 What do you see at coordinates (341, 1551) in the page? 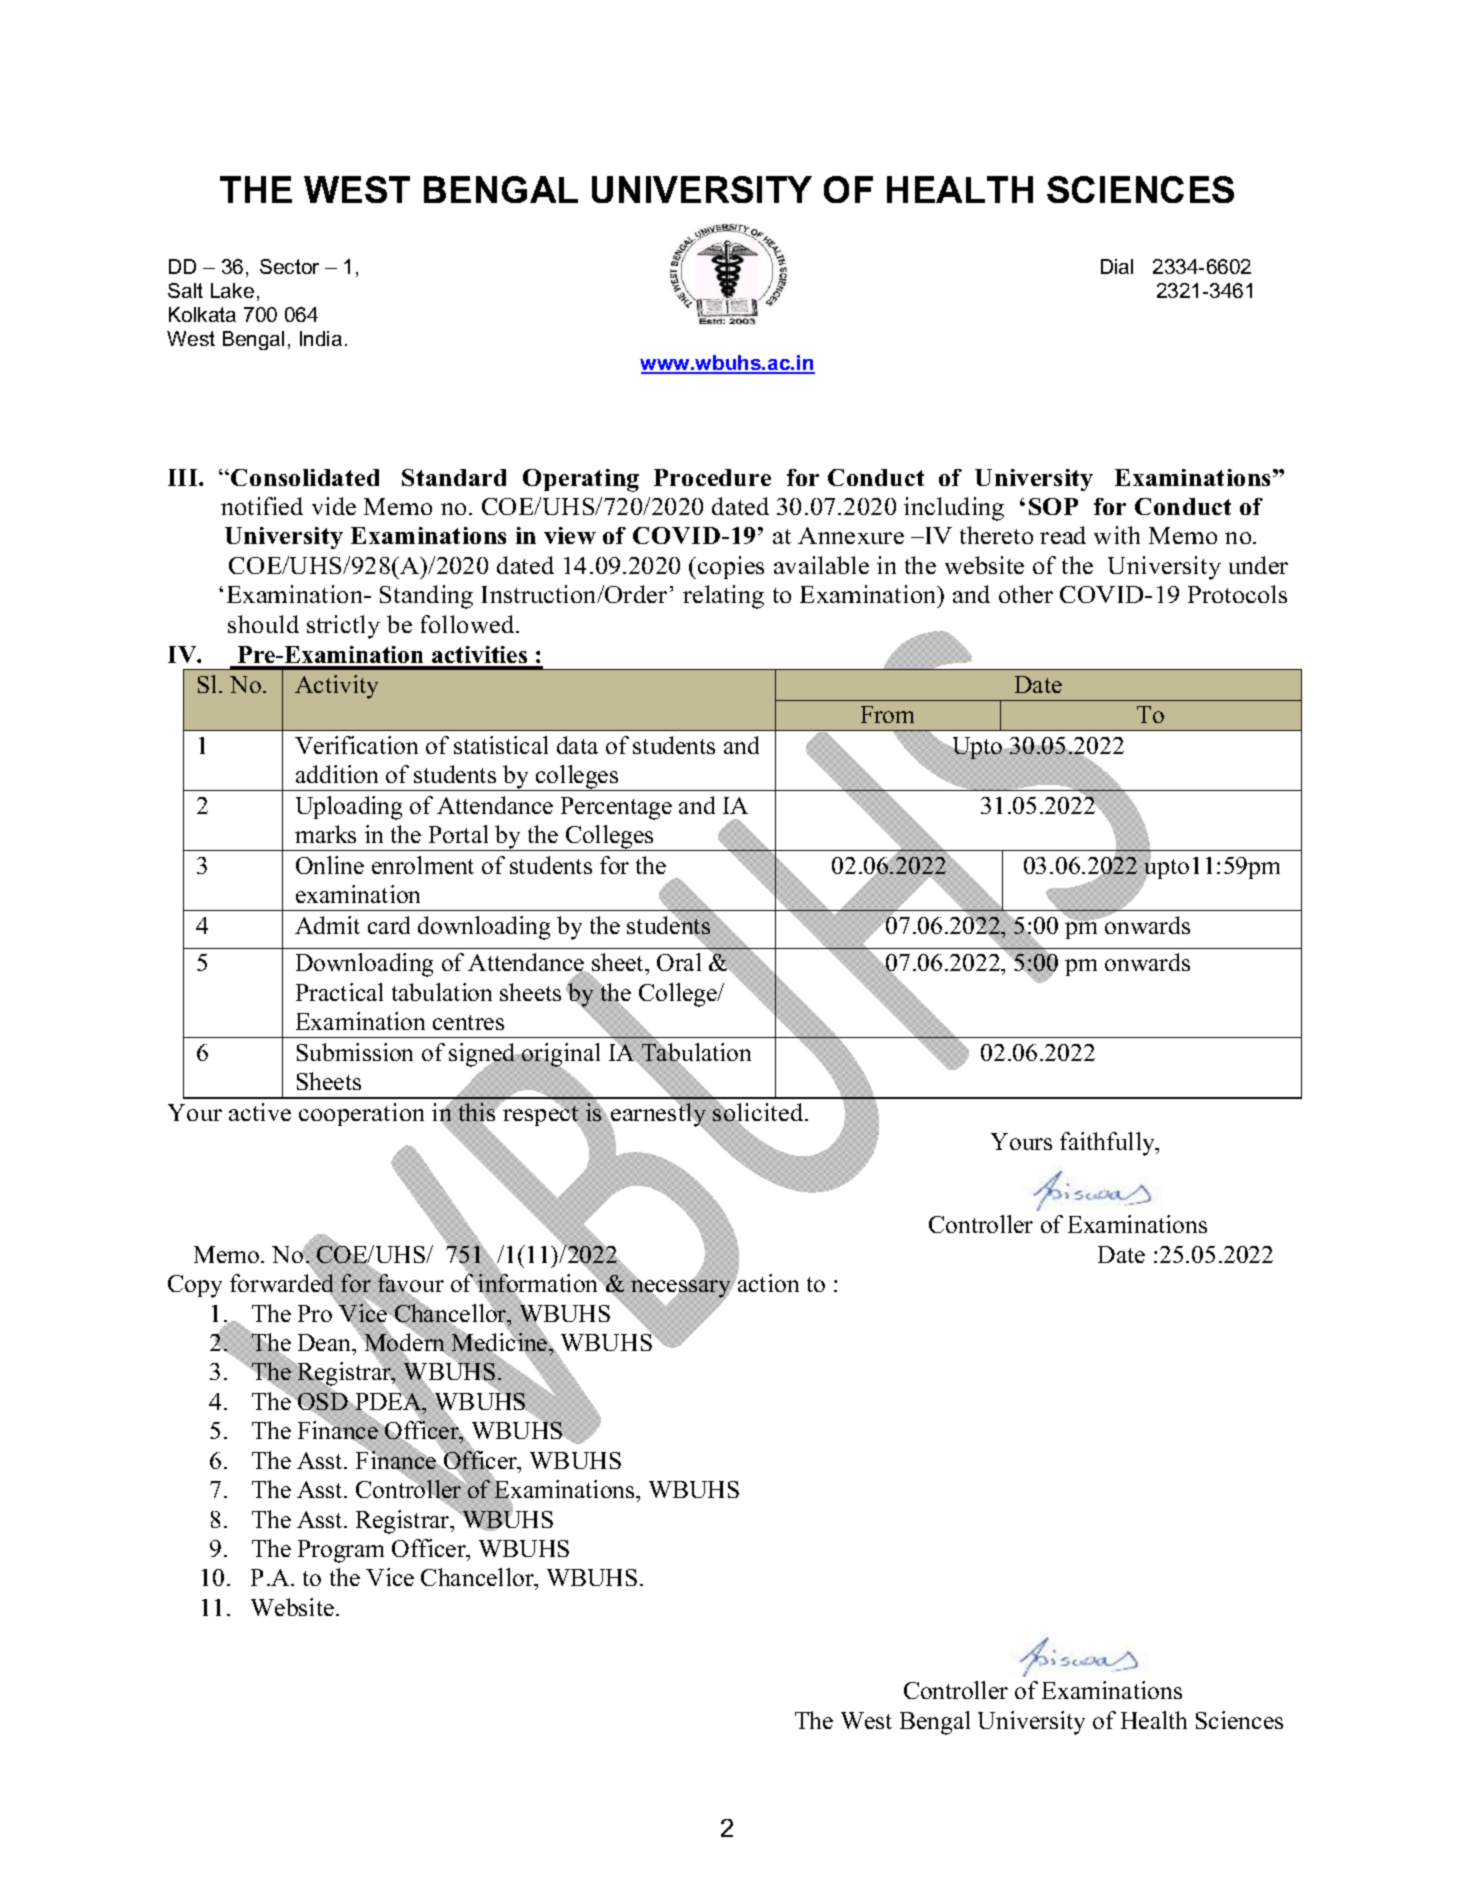
I see `Program` at bounding box center [341, 1551].
